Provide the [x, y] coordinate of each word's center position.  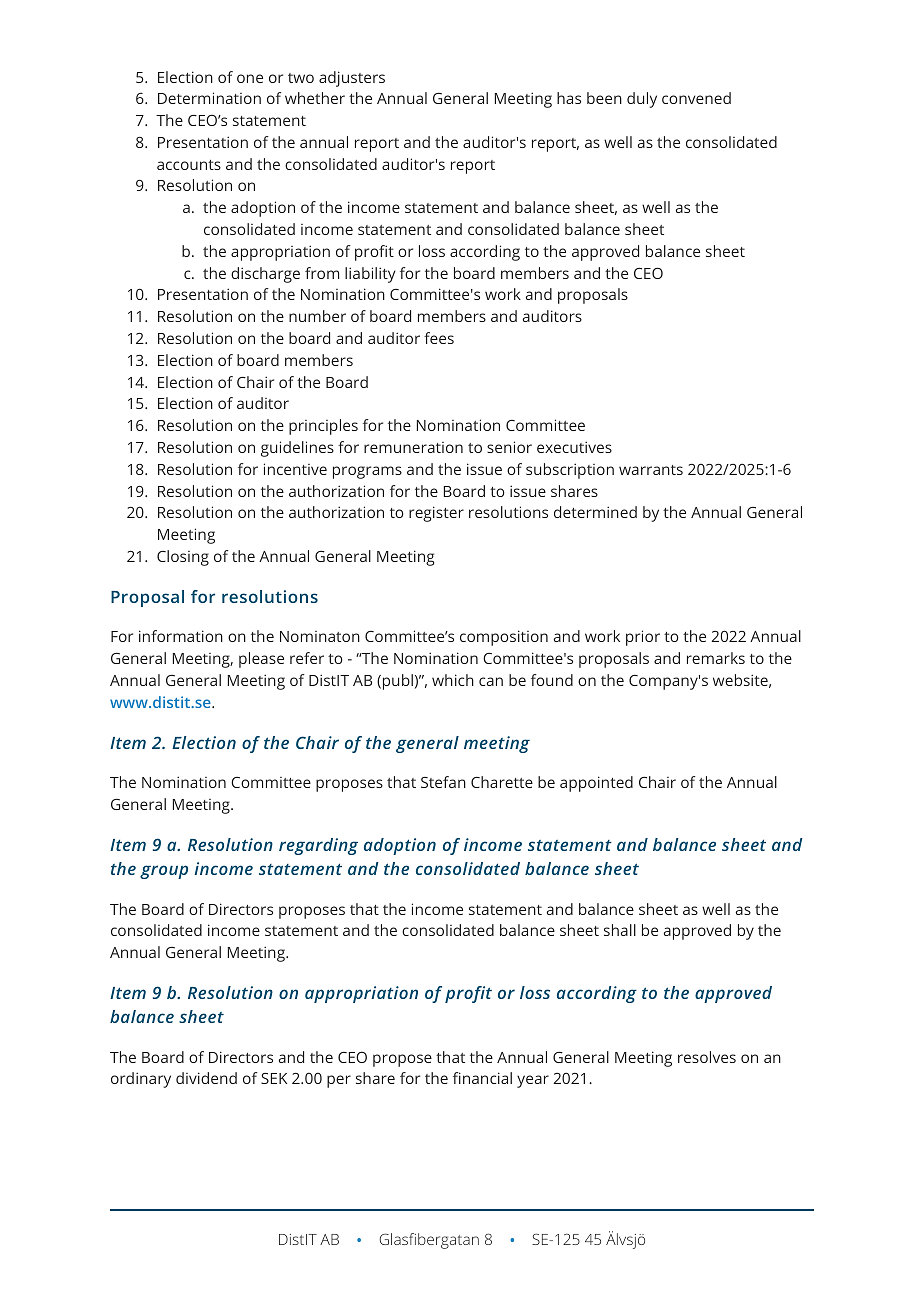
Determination [209, 98]
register [436, 514]
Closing [183, 558]
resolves [707, 1057]
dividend [206, 1078]
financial [482, 1078]
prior [643, 638]
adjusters [352, 79]
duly [642, 100]
